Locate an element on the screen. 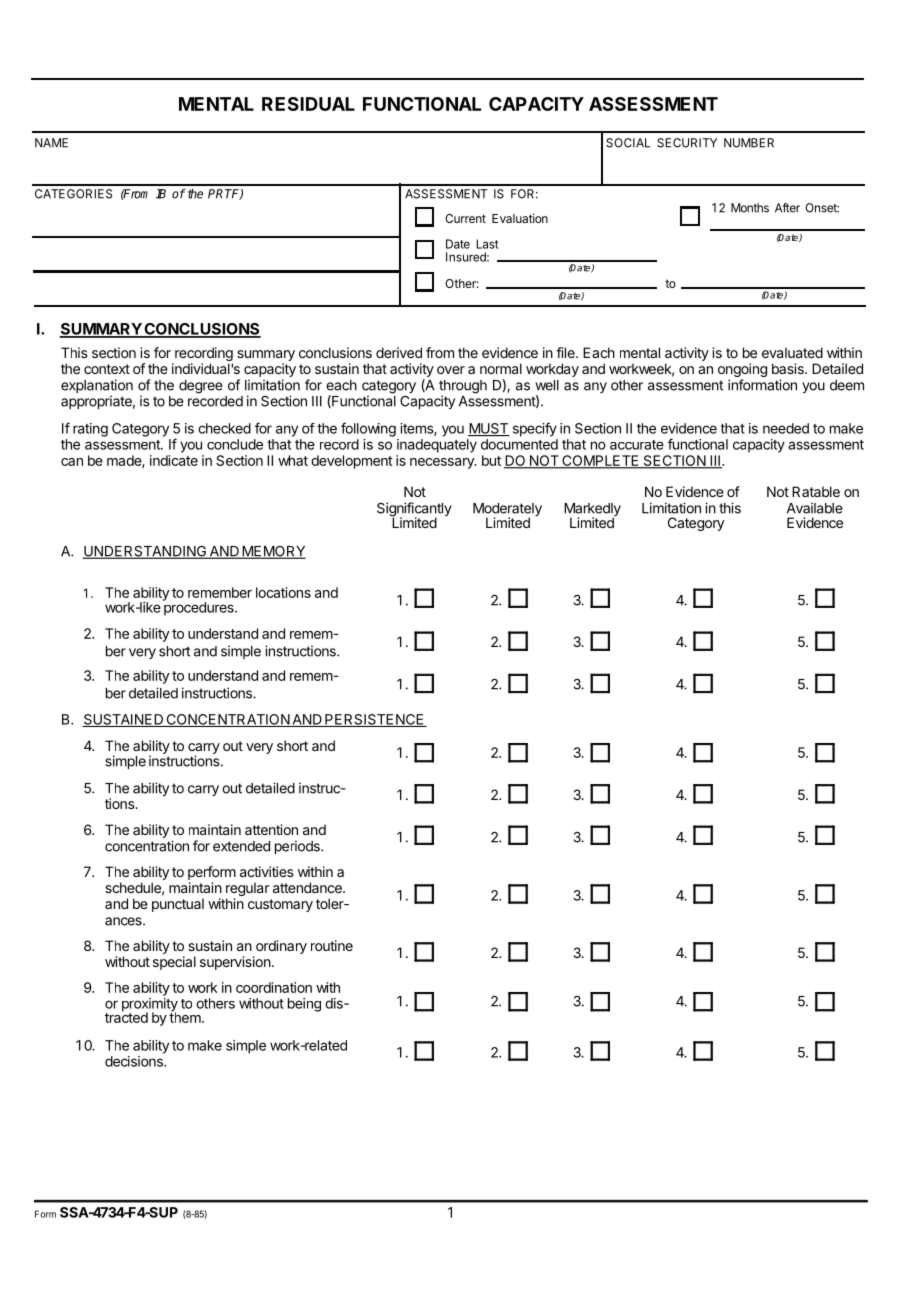  periods is located at coordinates (298, 847).
